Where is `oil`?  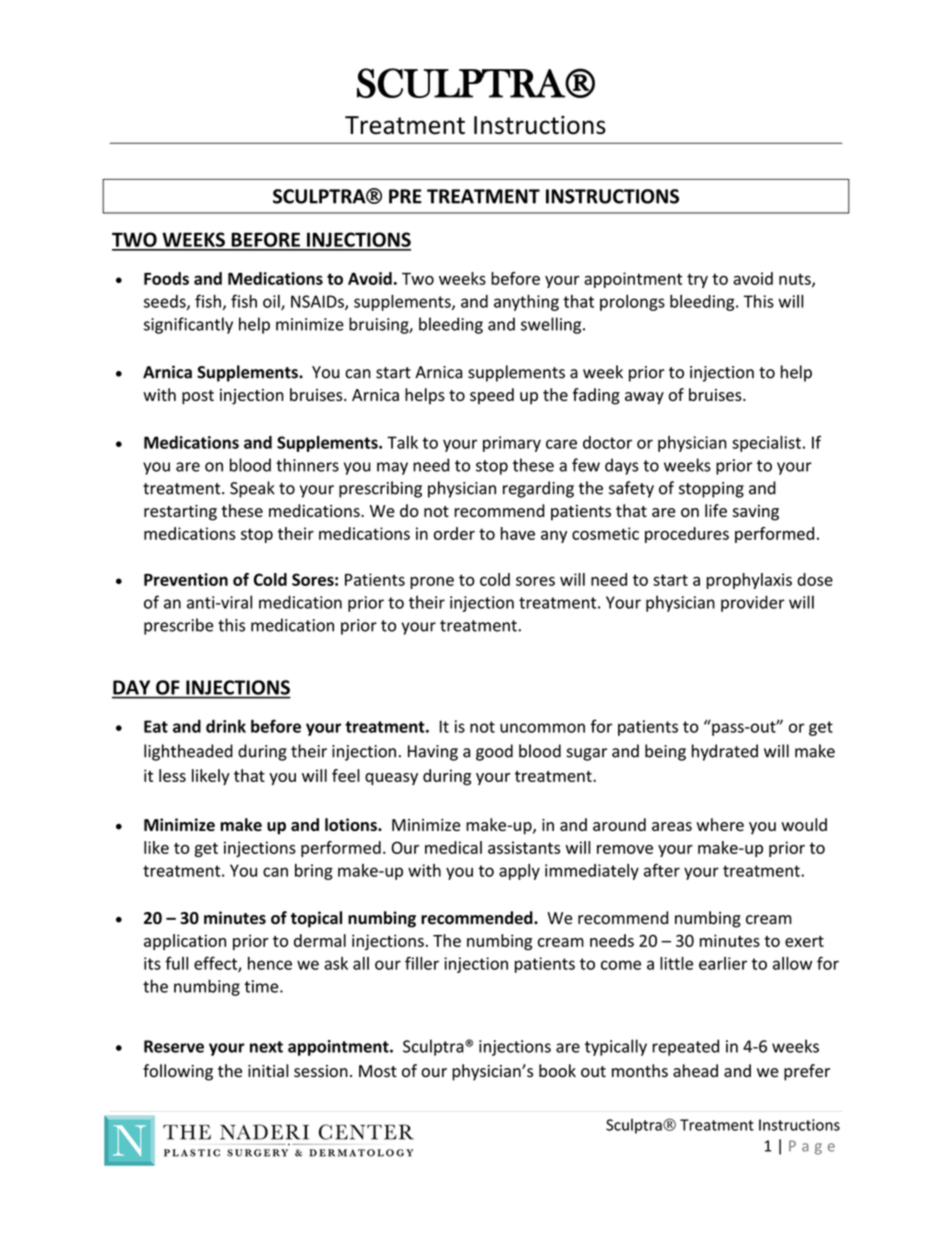
oil is located at coordinates (272, 302).
